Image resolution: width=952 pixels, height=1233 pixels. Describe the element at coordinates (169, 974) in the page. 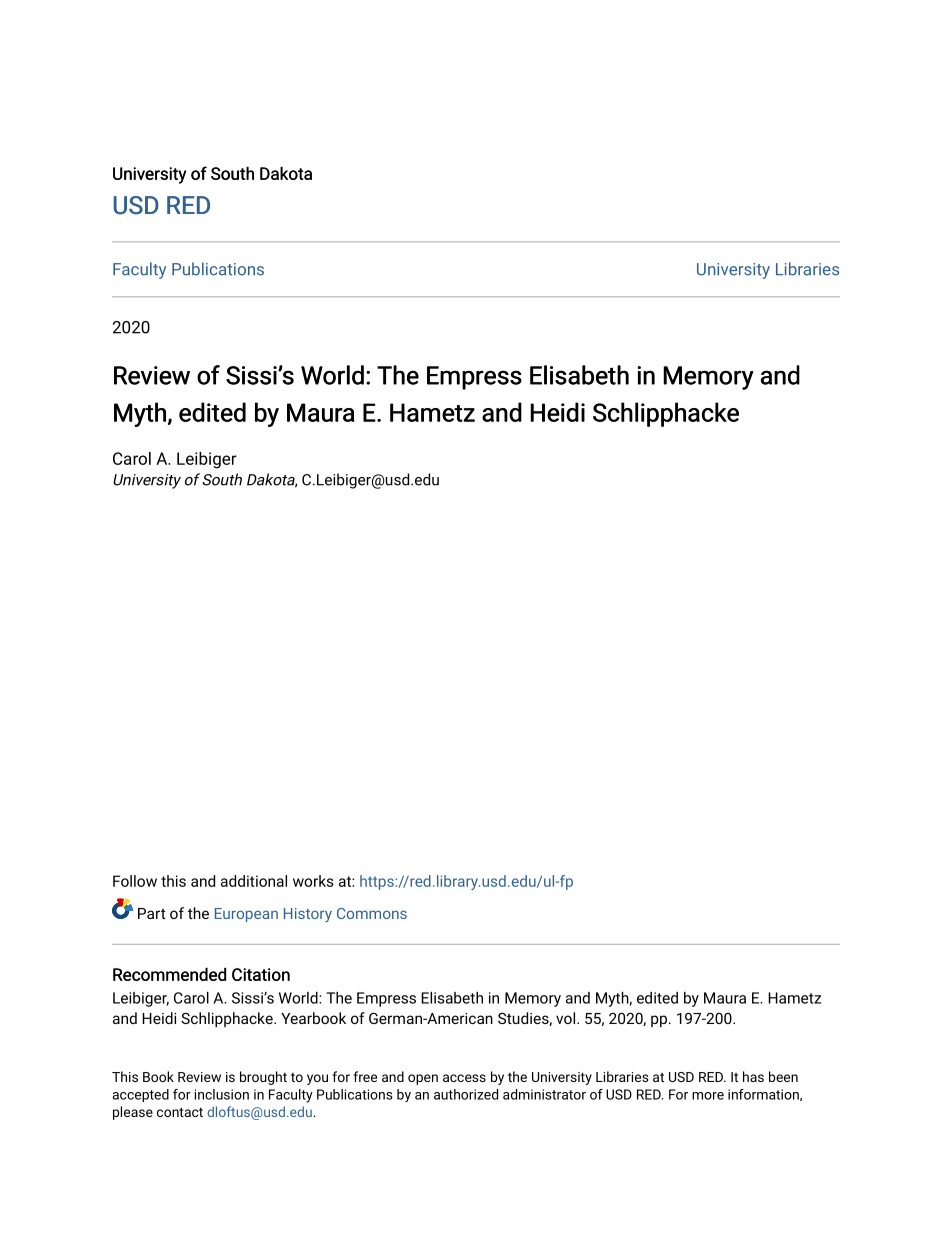

I see `Recommended` at that location.
